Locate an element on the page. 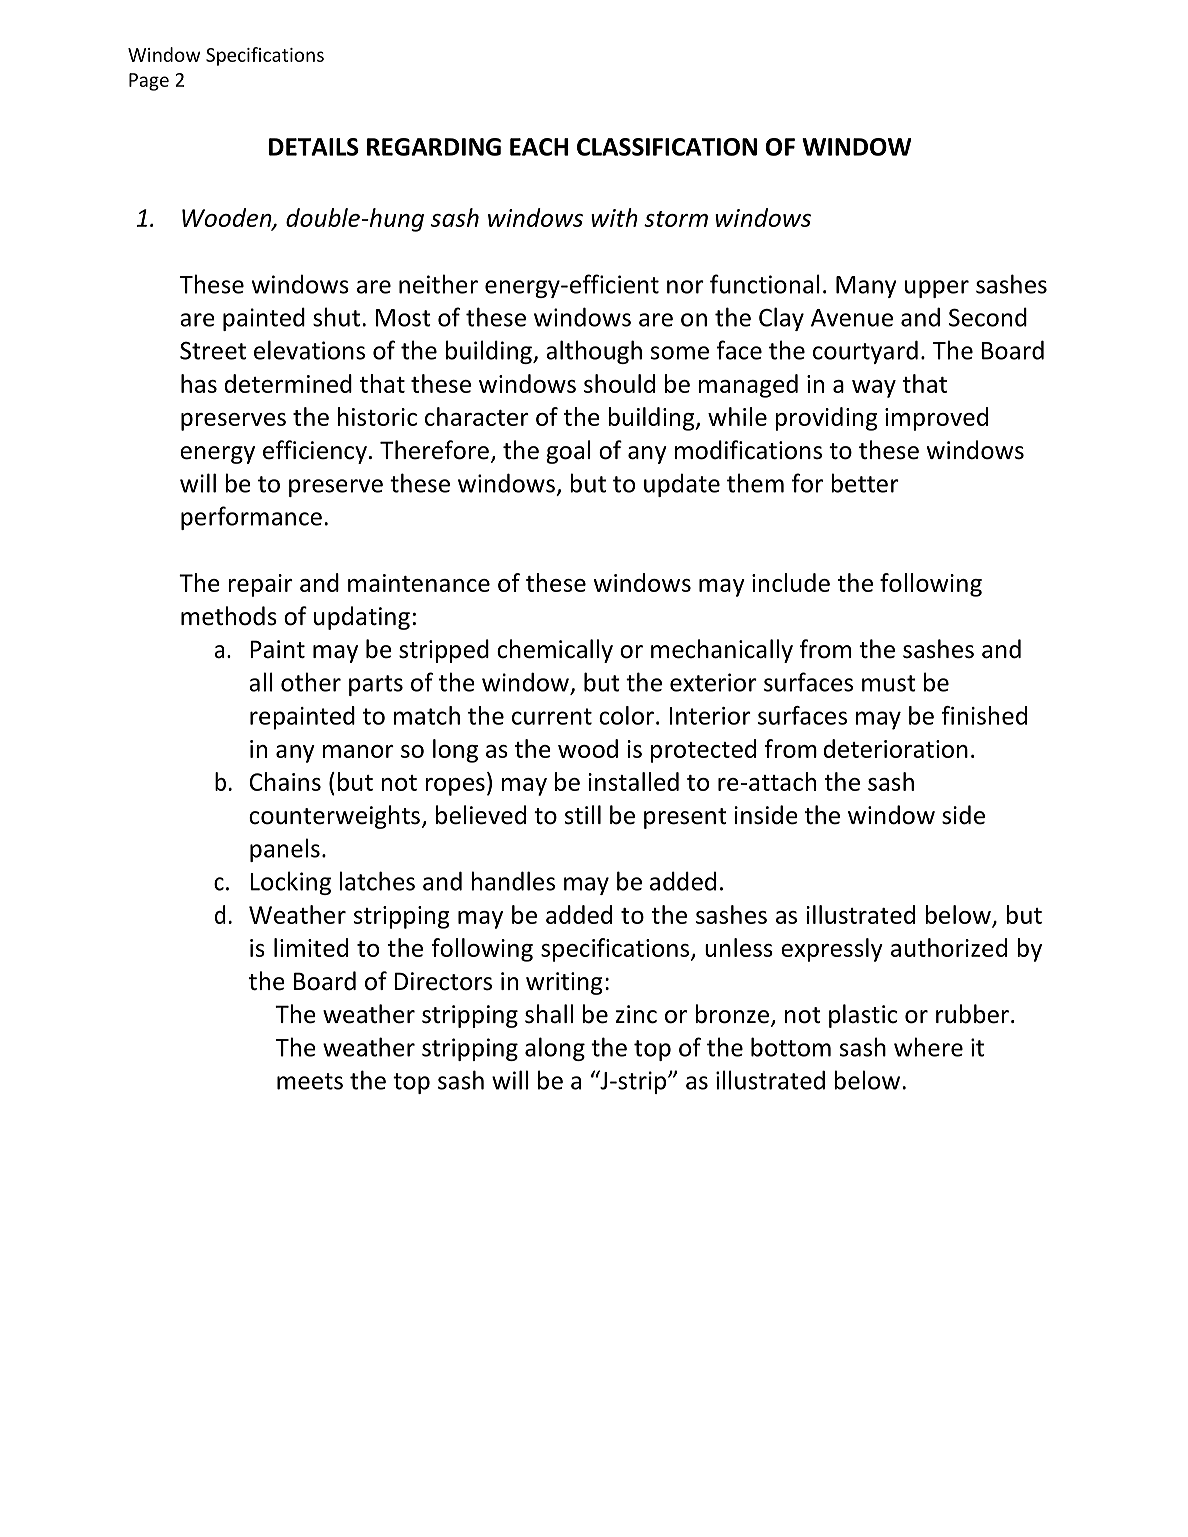 The height and width of the image is (1537, 1188). CLASSIFICATION is located at coordinates (667, 147).
